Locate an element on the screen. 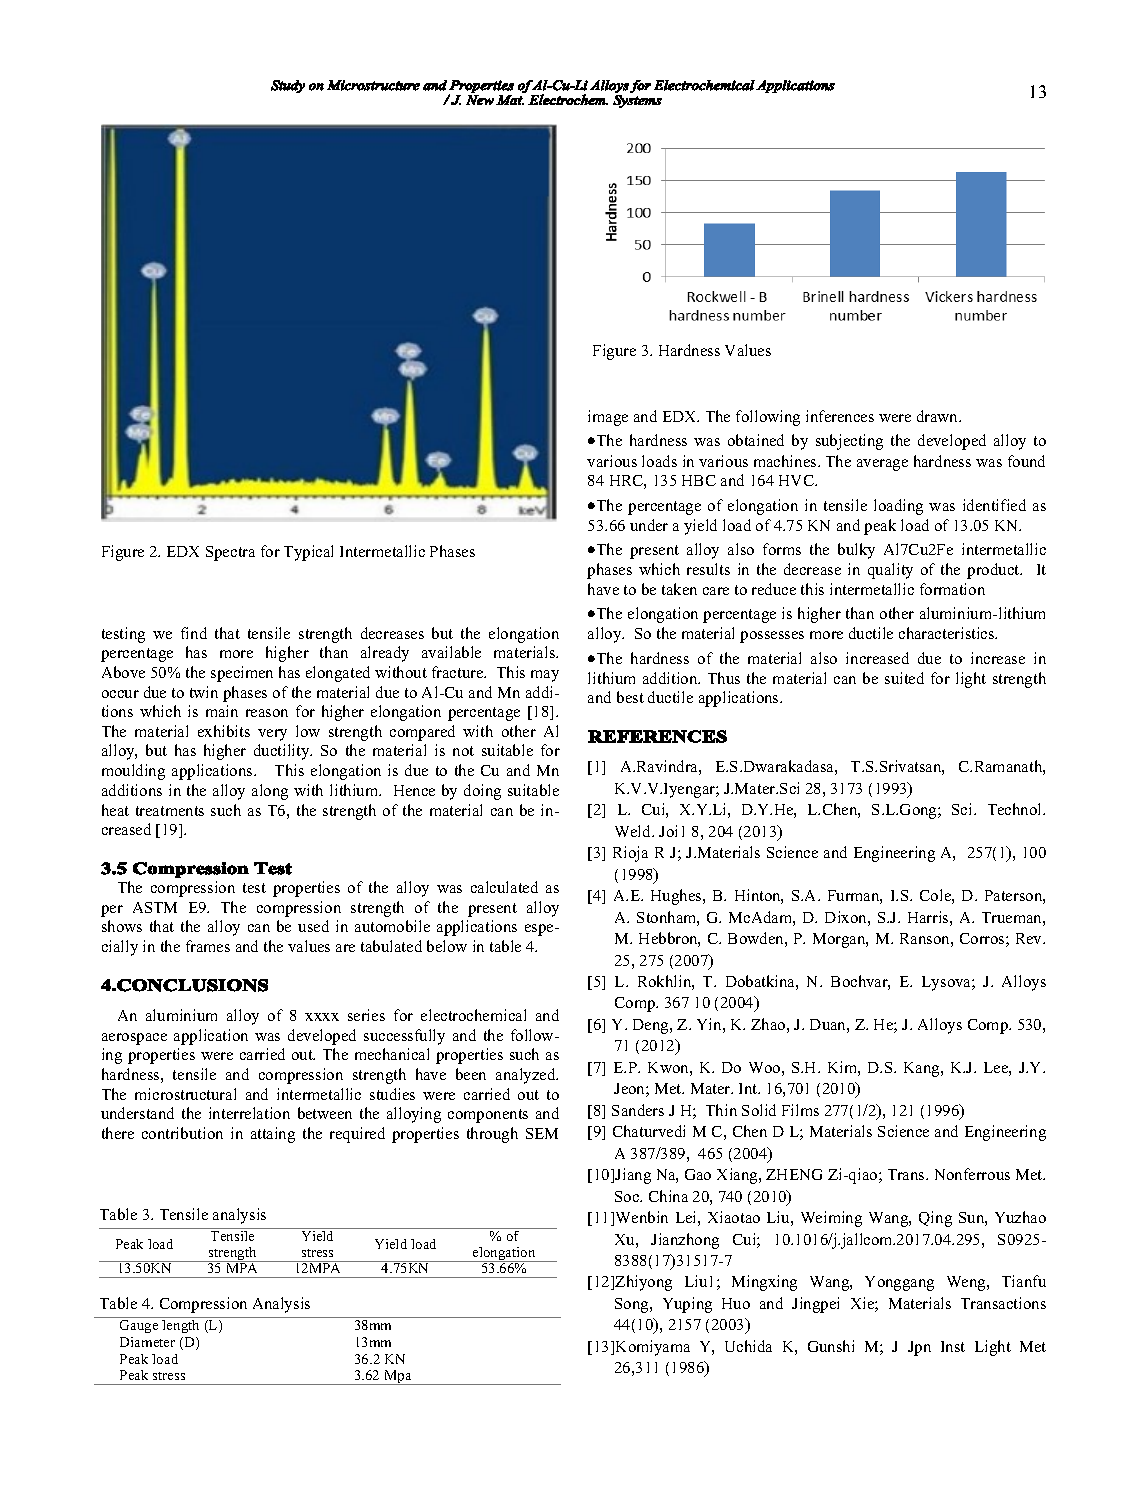  Rev is located at coordinates (1030, 938).
